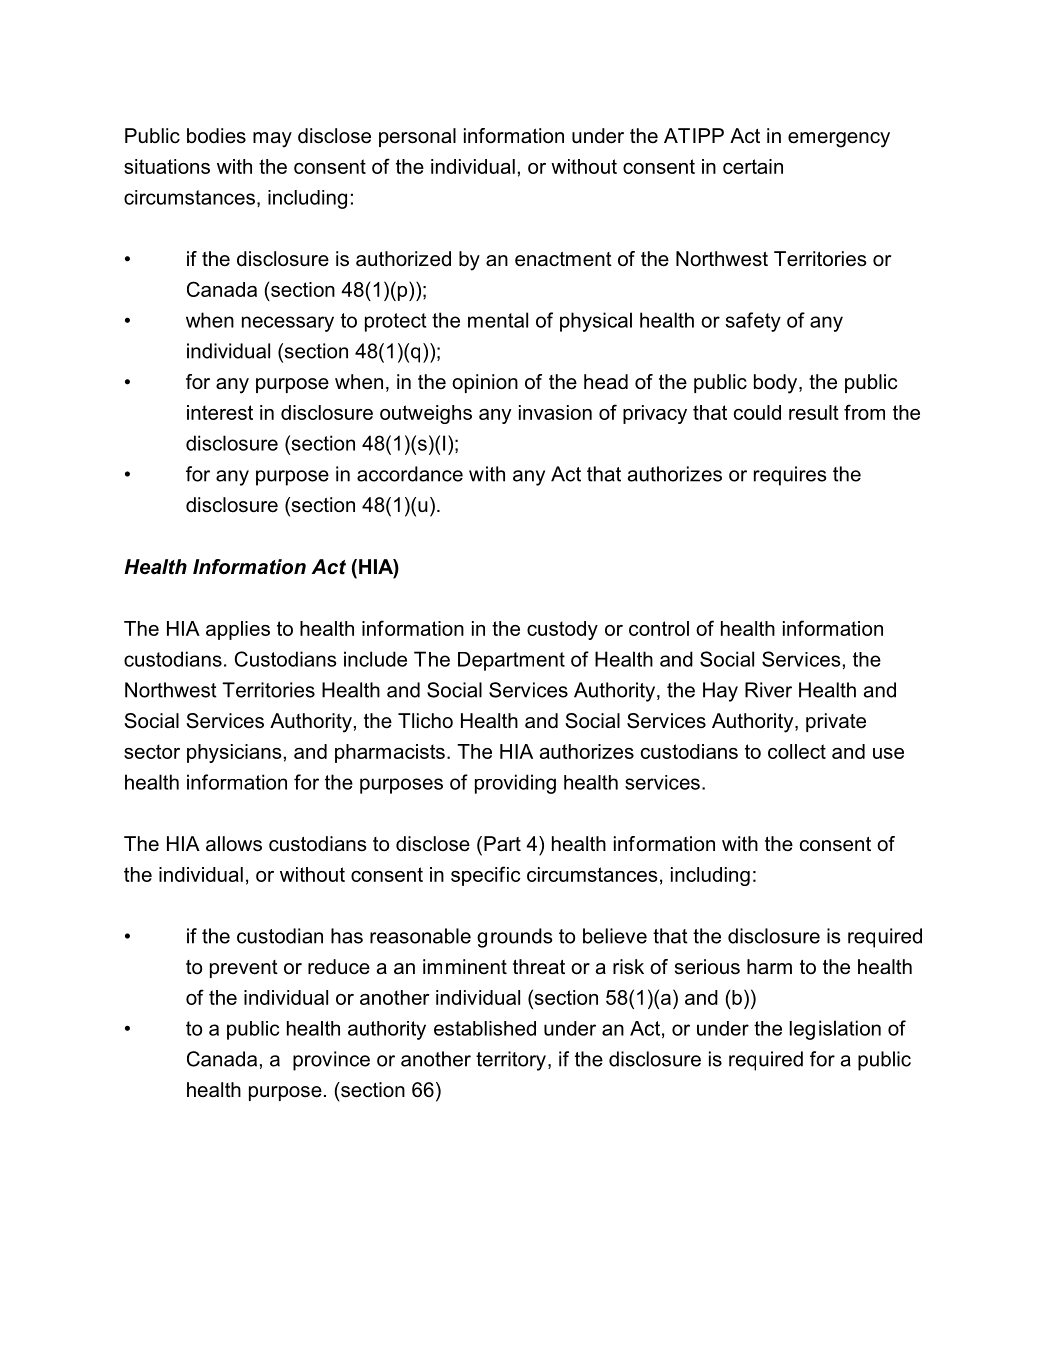 The image size is (1052, 1362). What do you see at coordinates (331, 1061) in the image?
I see `province` at bounding box center [331, 1061].
